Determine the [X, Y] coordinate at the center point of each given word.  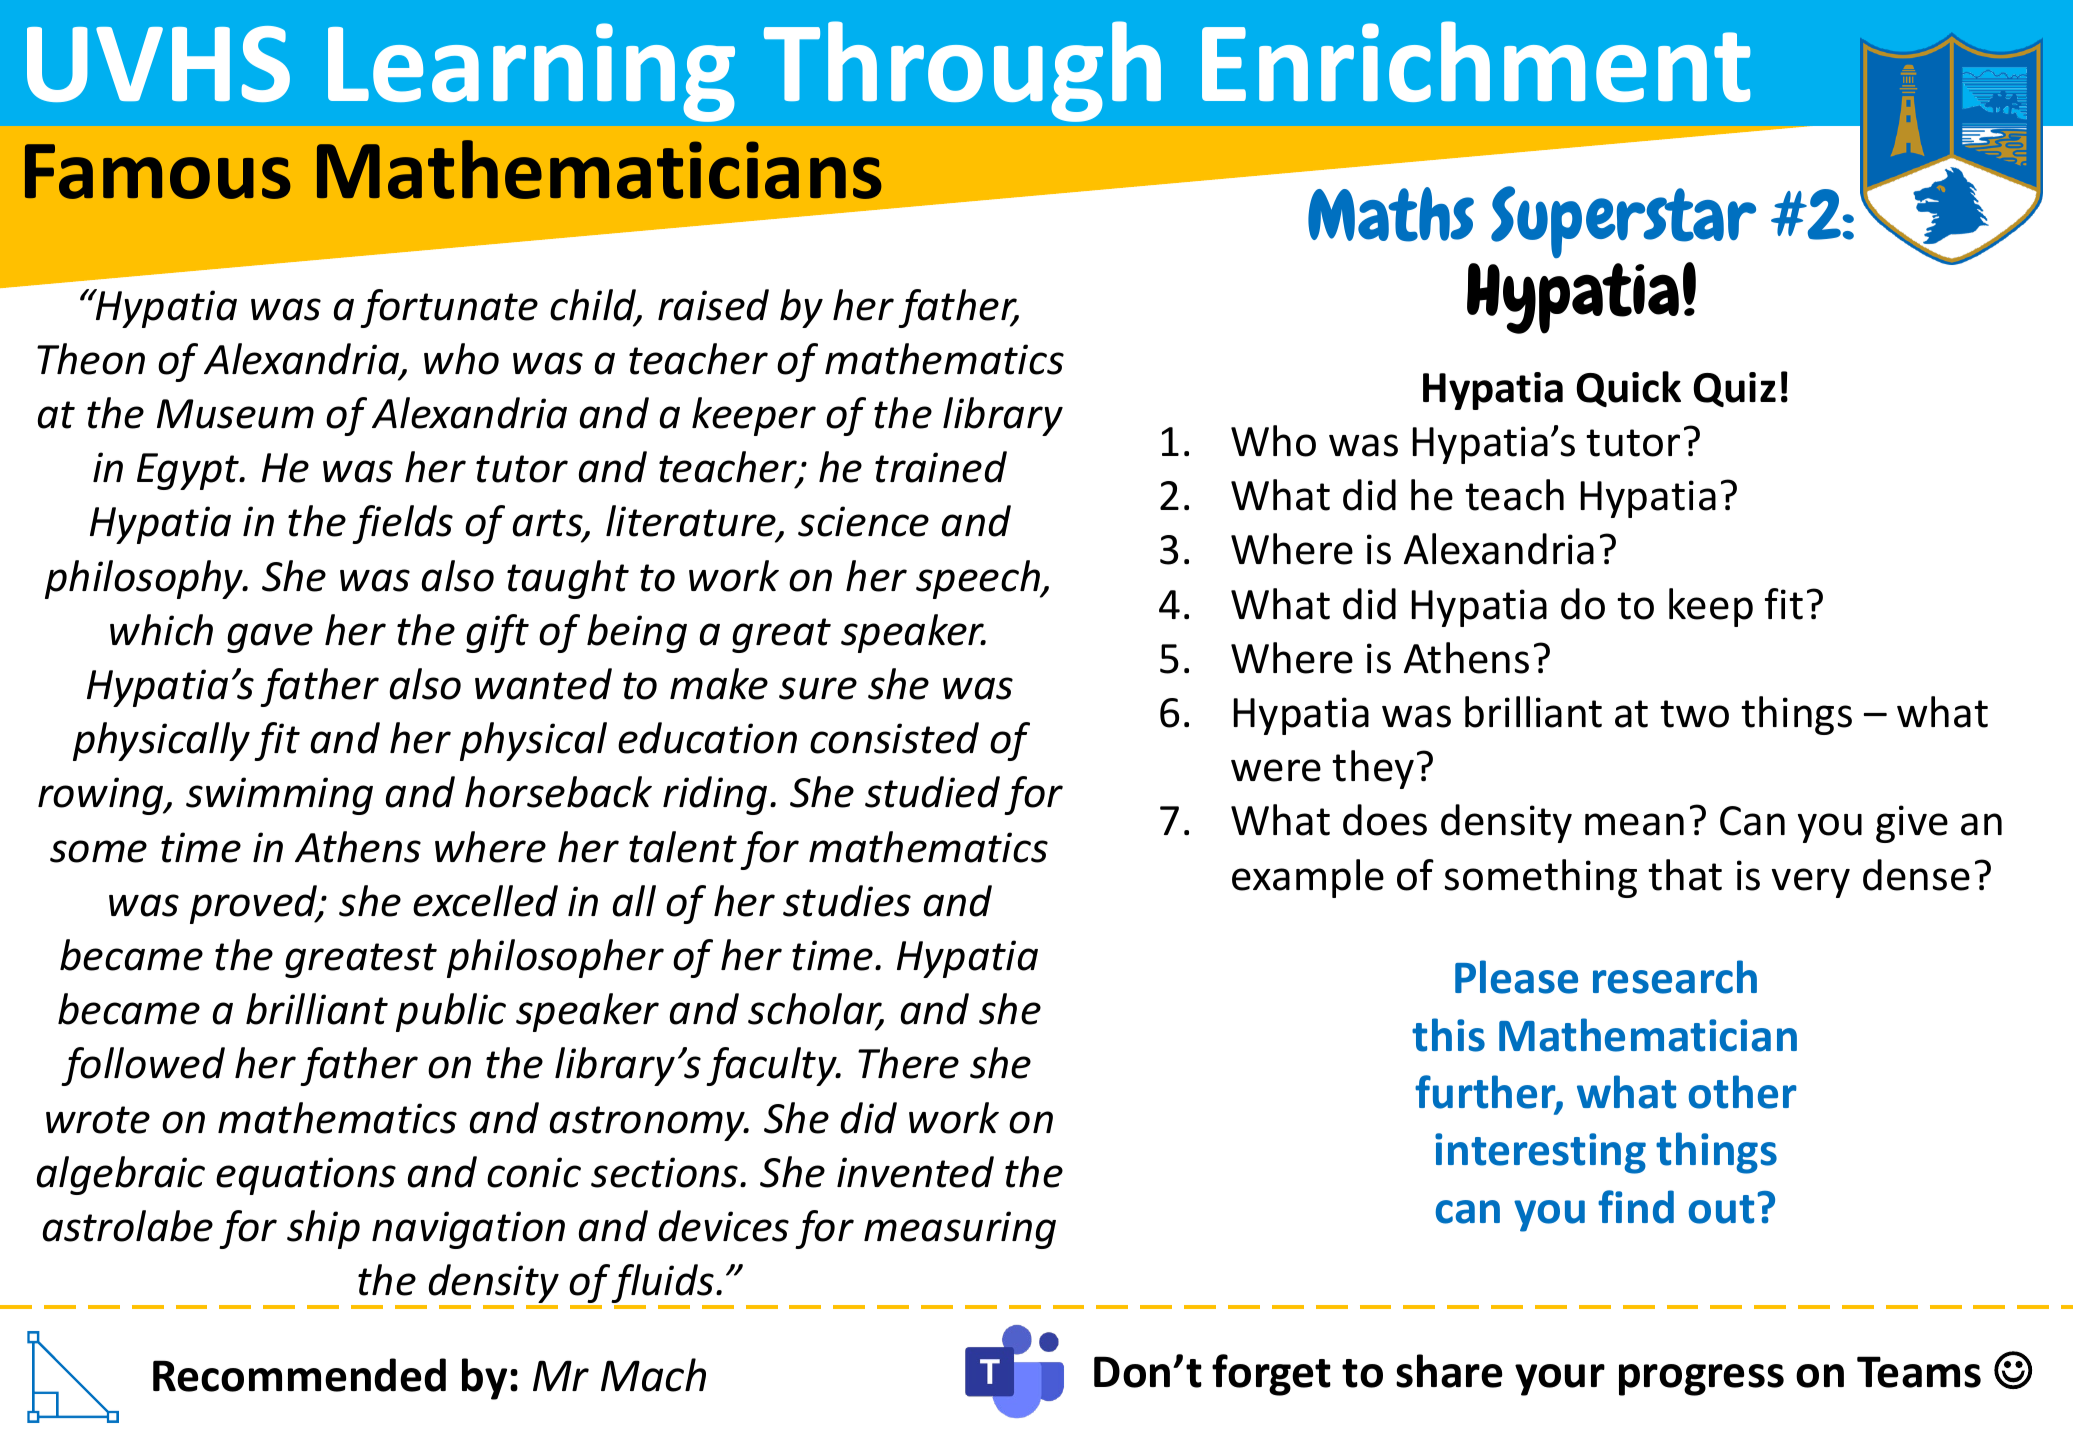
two [1694, 714]
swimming [279, 796]
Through [962, 71]
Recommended [299, 1375]
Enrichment [1476, 61]
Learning [531, 72]
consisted [894, 738]
